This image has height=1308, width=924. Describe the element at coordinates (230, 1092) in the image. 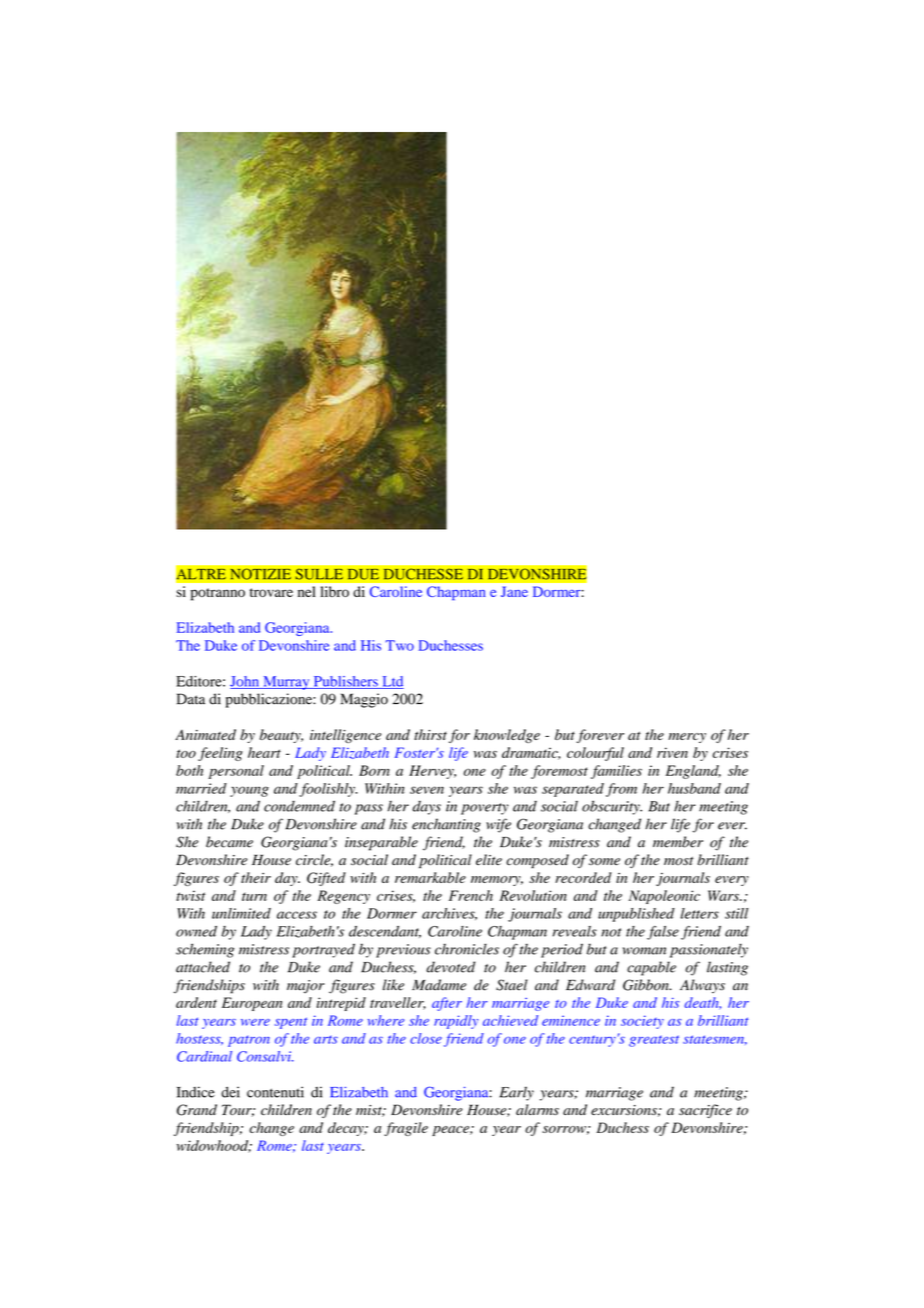

I see `dei` at that location.
